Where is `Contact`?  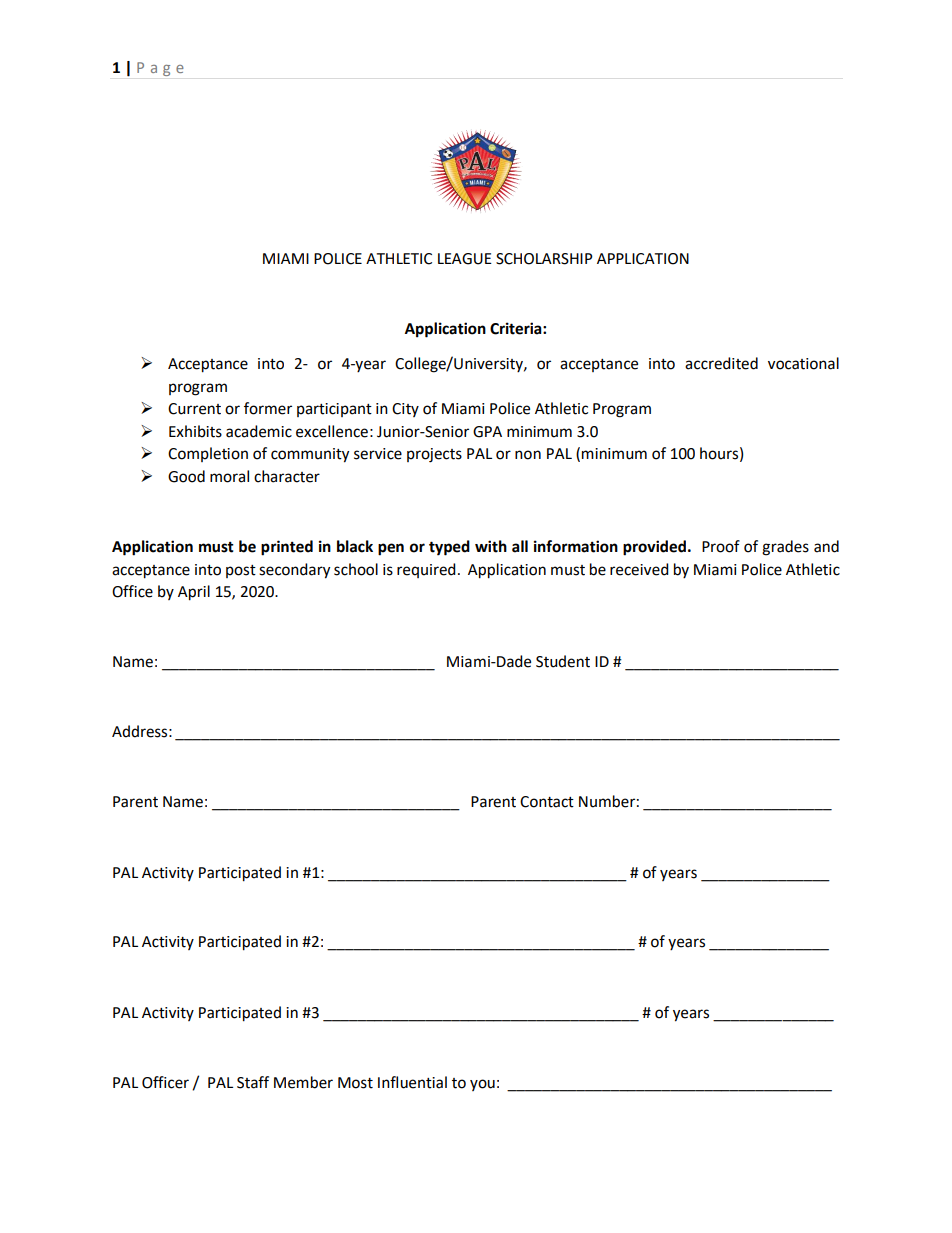
Contact is located at coordinates (547, 802).
